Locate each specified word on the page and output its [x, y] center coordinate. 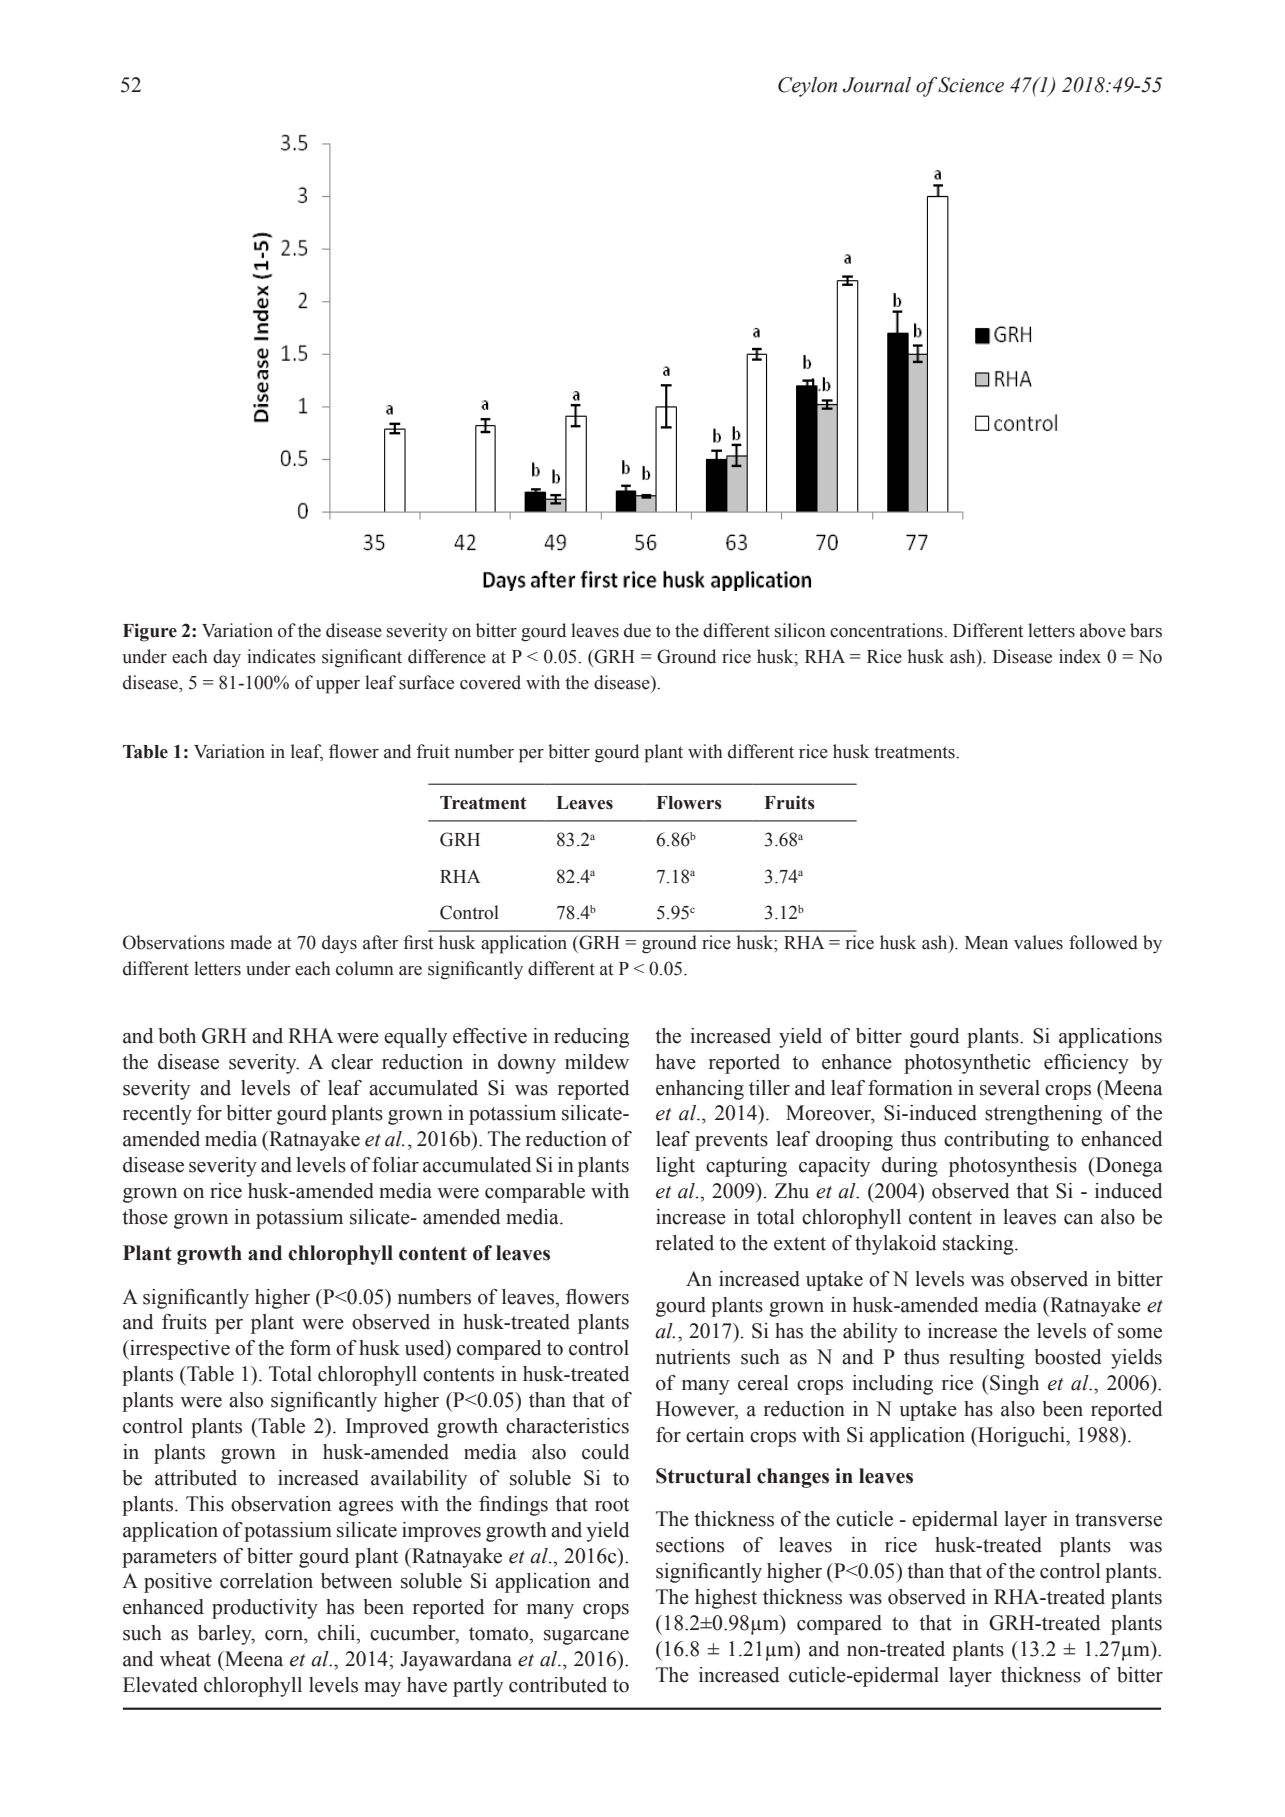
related [685, 1243]
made [251, 942]
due [637, 630]
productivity [265, 1609]
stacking [979, 1245]
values [1038, 942]
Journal [877, 85]
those [145, 1217]
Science [971, 85]
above [1103, 630]
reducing [591, 1038]
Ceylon [807, 87]
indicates [281, 656]
